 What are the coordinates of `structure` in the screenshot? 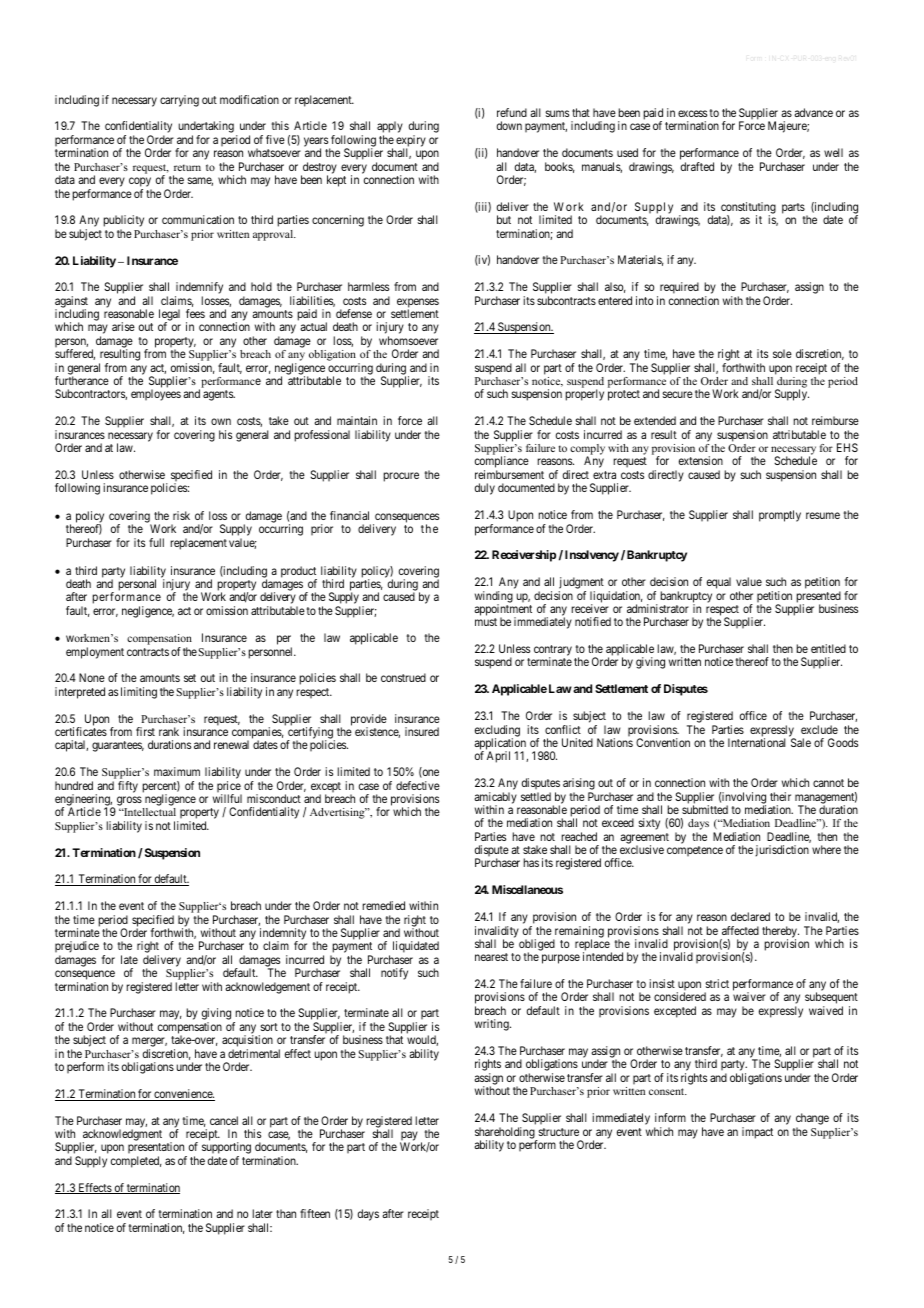 It's located at (558, 1132).
